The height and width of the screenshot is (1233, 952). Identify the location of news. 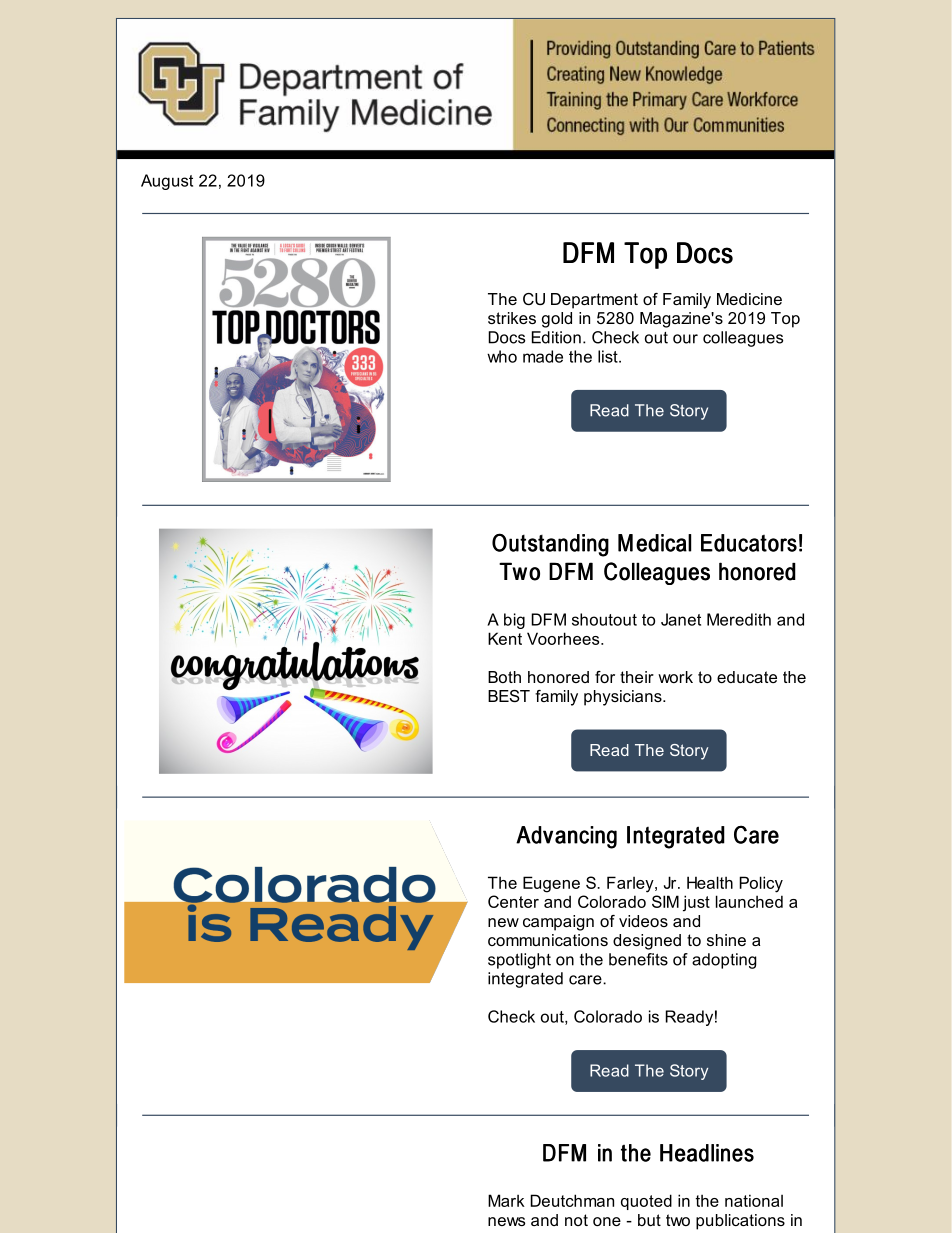
(506, 1221).
